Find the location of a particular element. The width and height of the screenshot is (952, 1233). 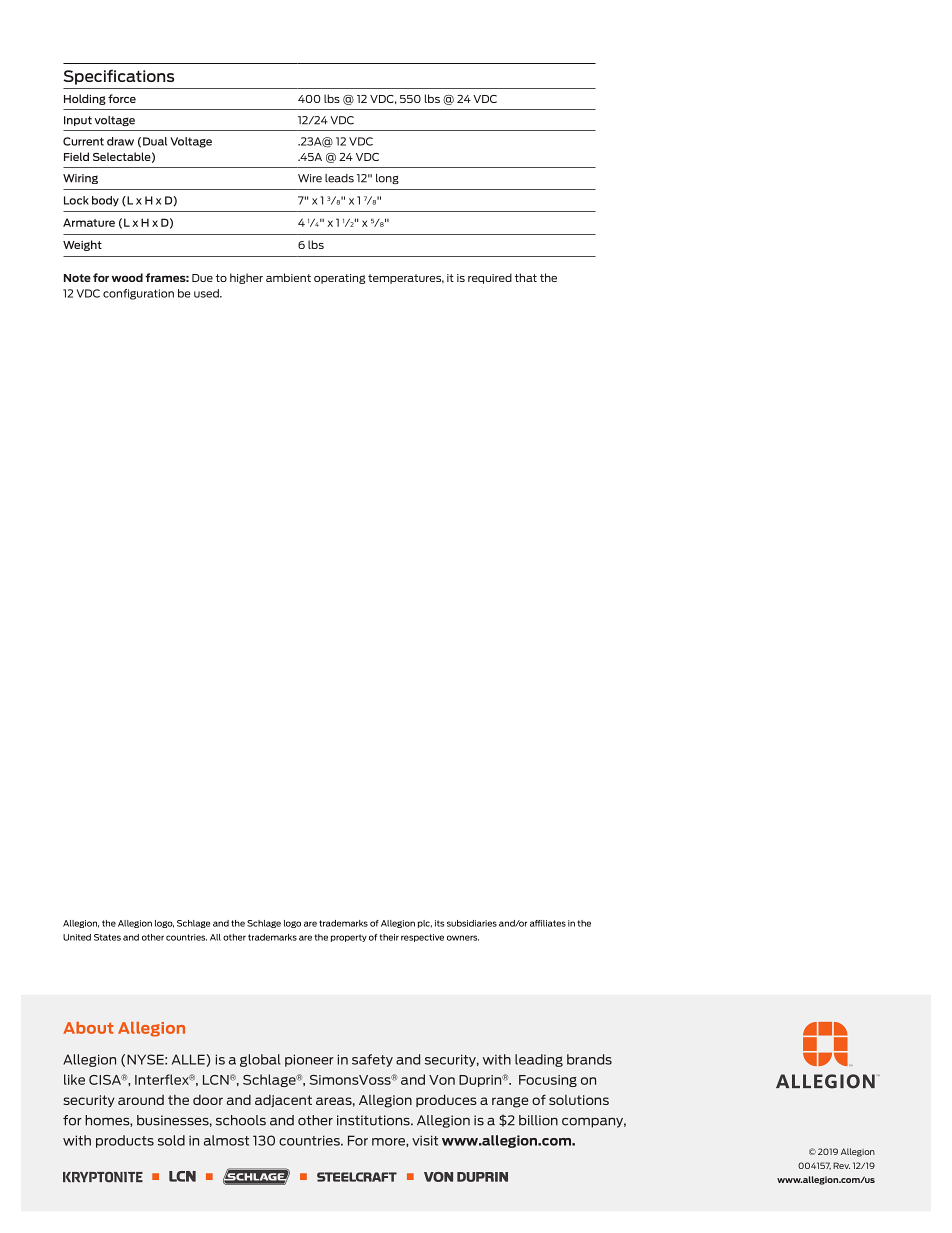

sold is located at coordinates (171, 1140).
